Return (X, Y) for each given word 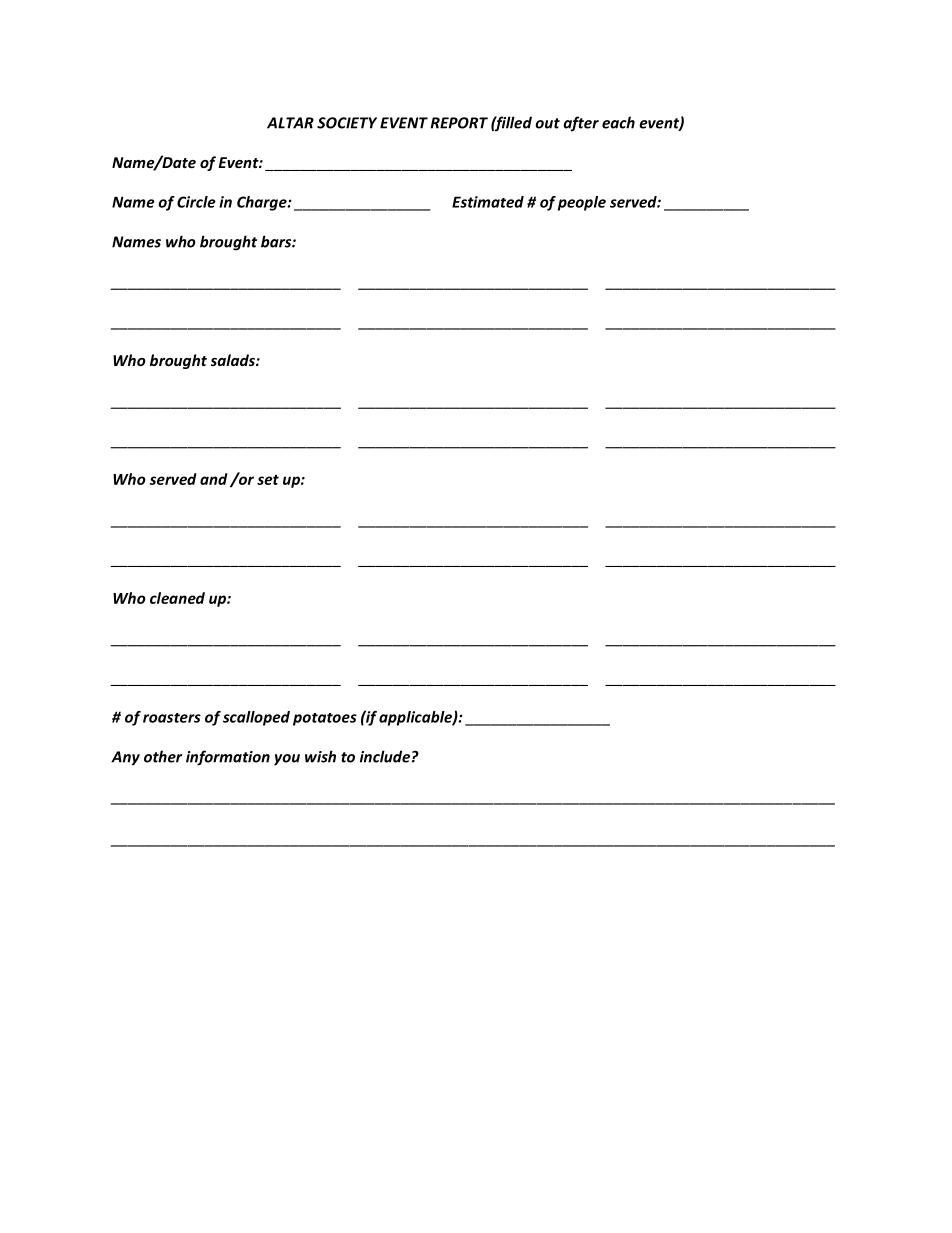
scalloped (256, 718)
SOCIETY (347, 123)
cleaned (177, 598)
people (582, 203)
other (163, 756)
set (268, 480)
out (547, 123)
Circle (196, 202)
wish (320, 756)
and (214, 479)
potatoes (325, 719)
